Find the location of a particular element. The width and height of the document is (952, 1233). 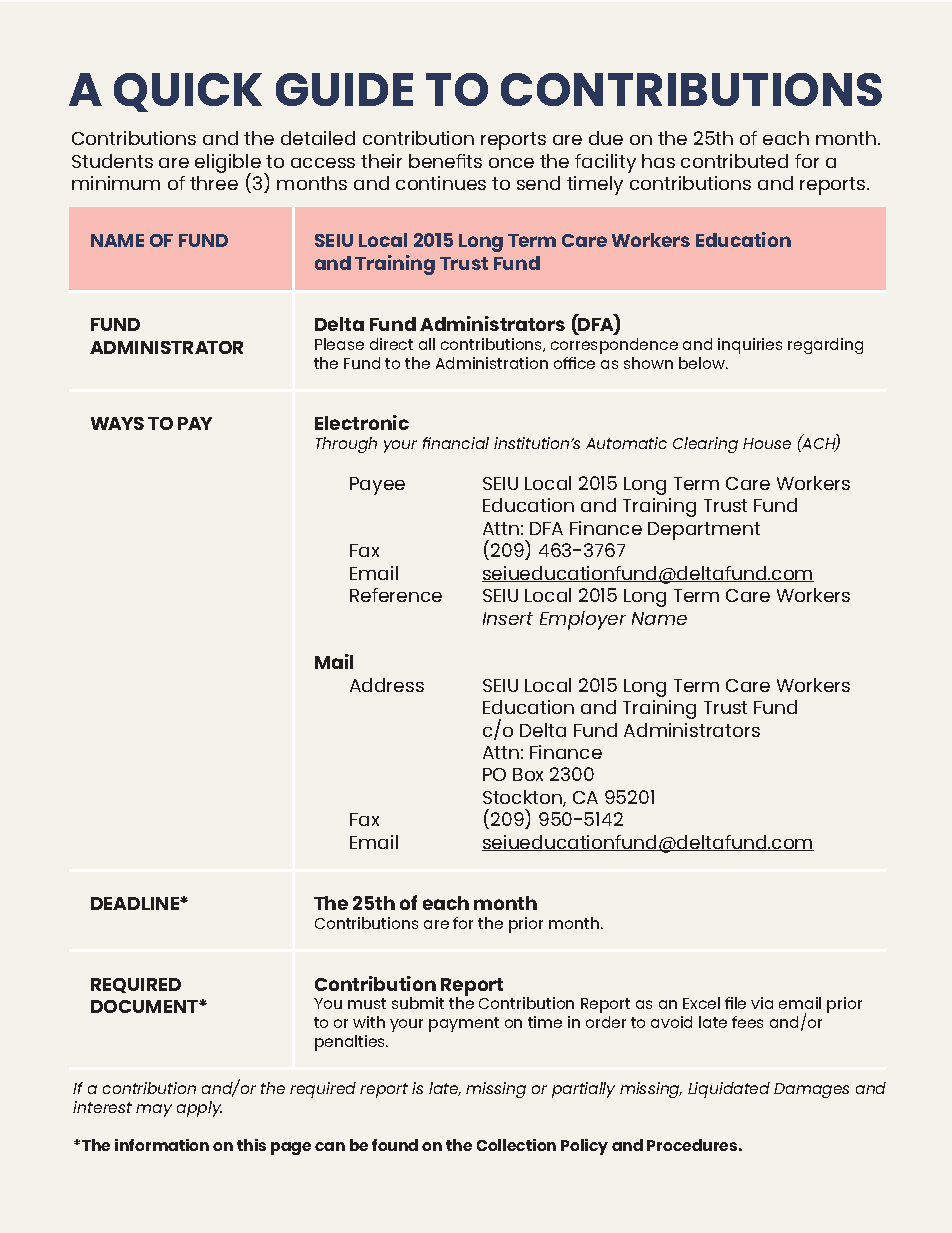

WAYS is located at coordinates (117, 423).
